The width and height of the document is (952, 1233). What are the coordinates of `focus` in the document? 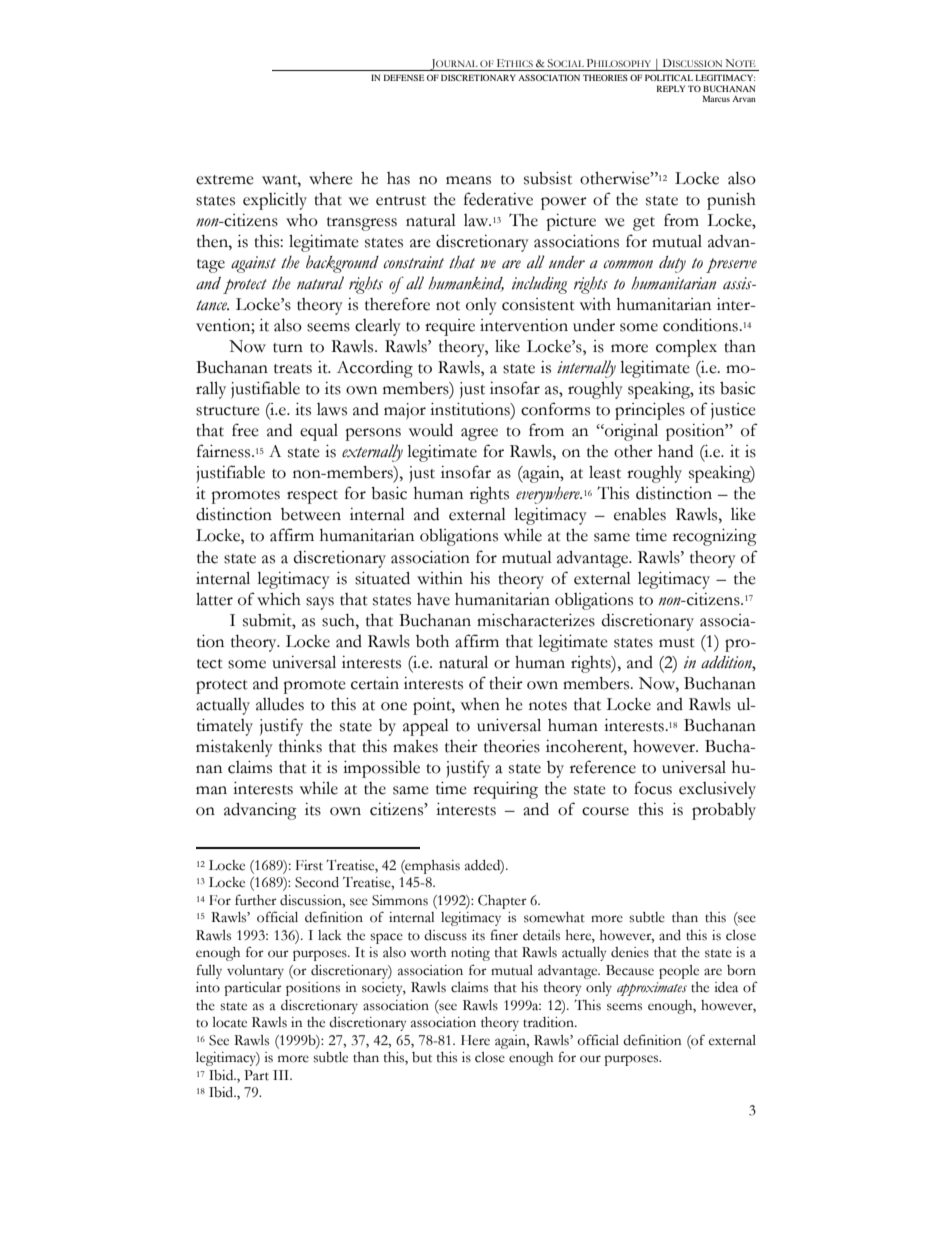 It's located at (653, 788).
